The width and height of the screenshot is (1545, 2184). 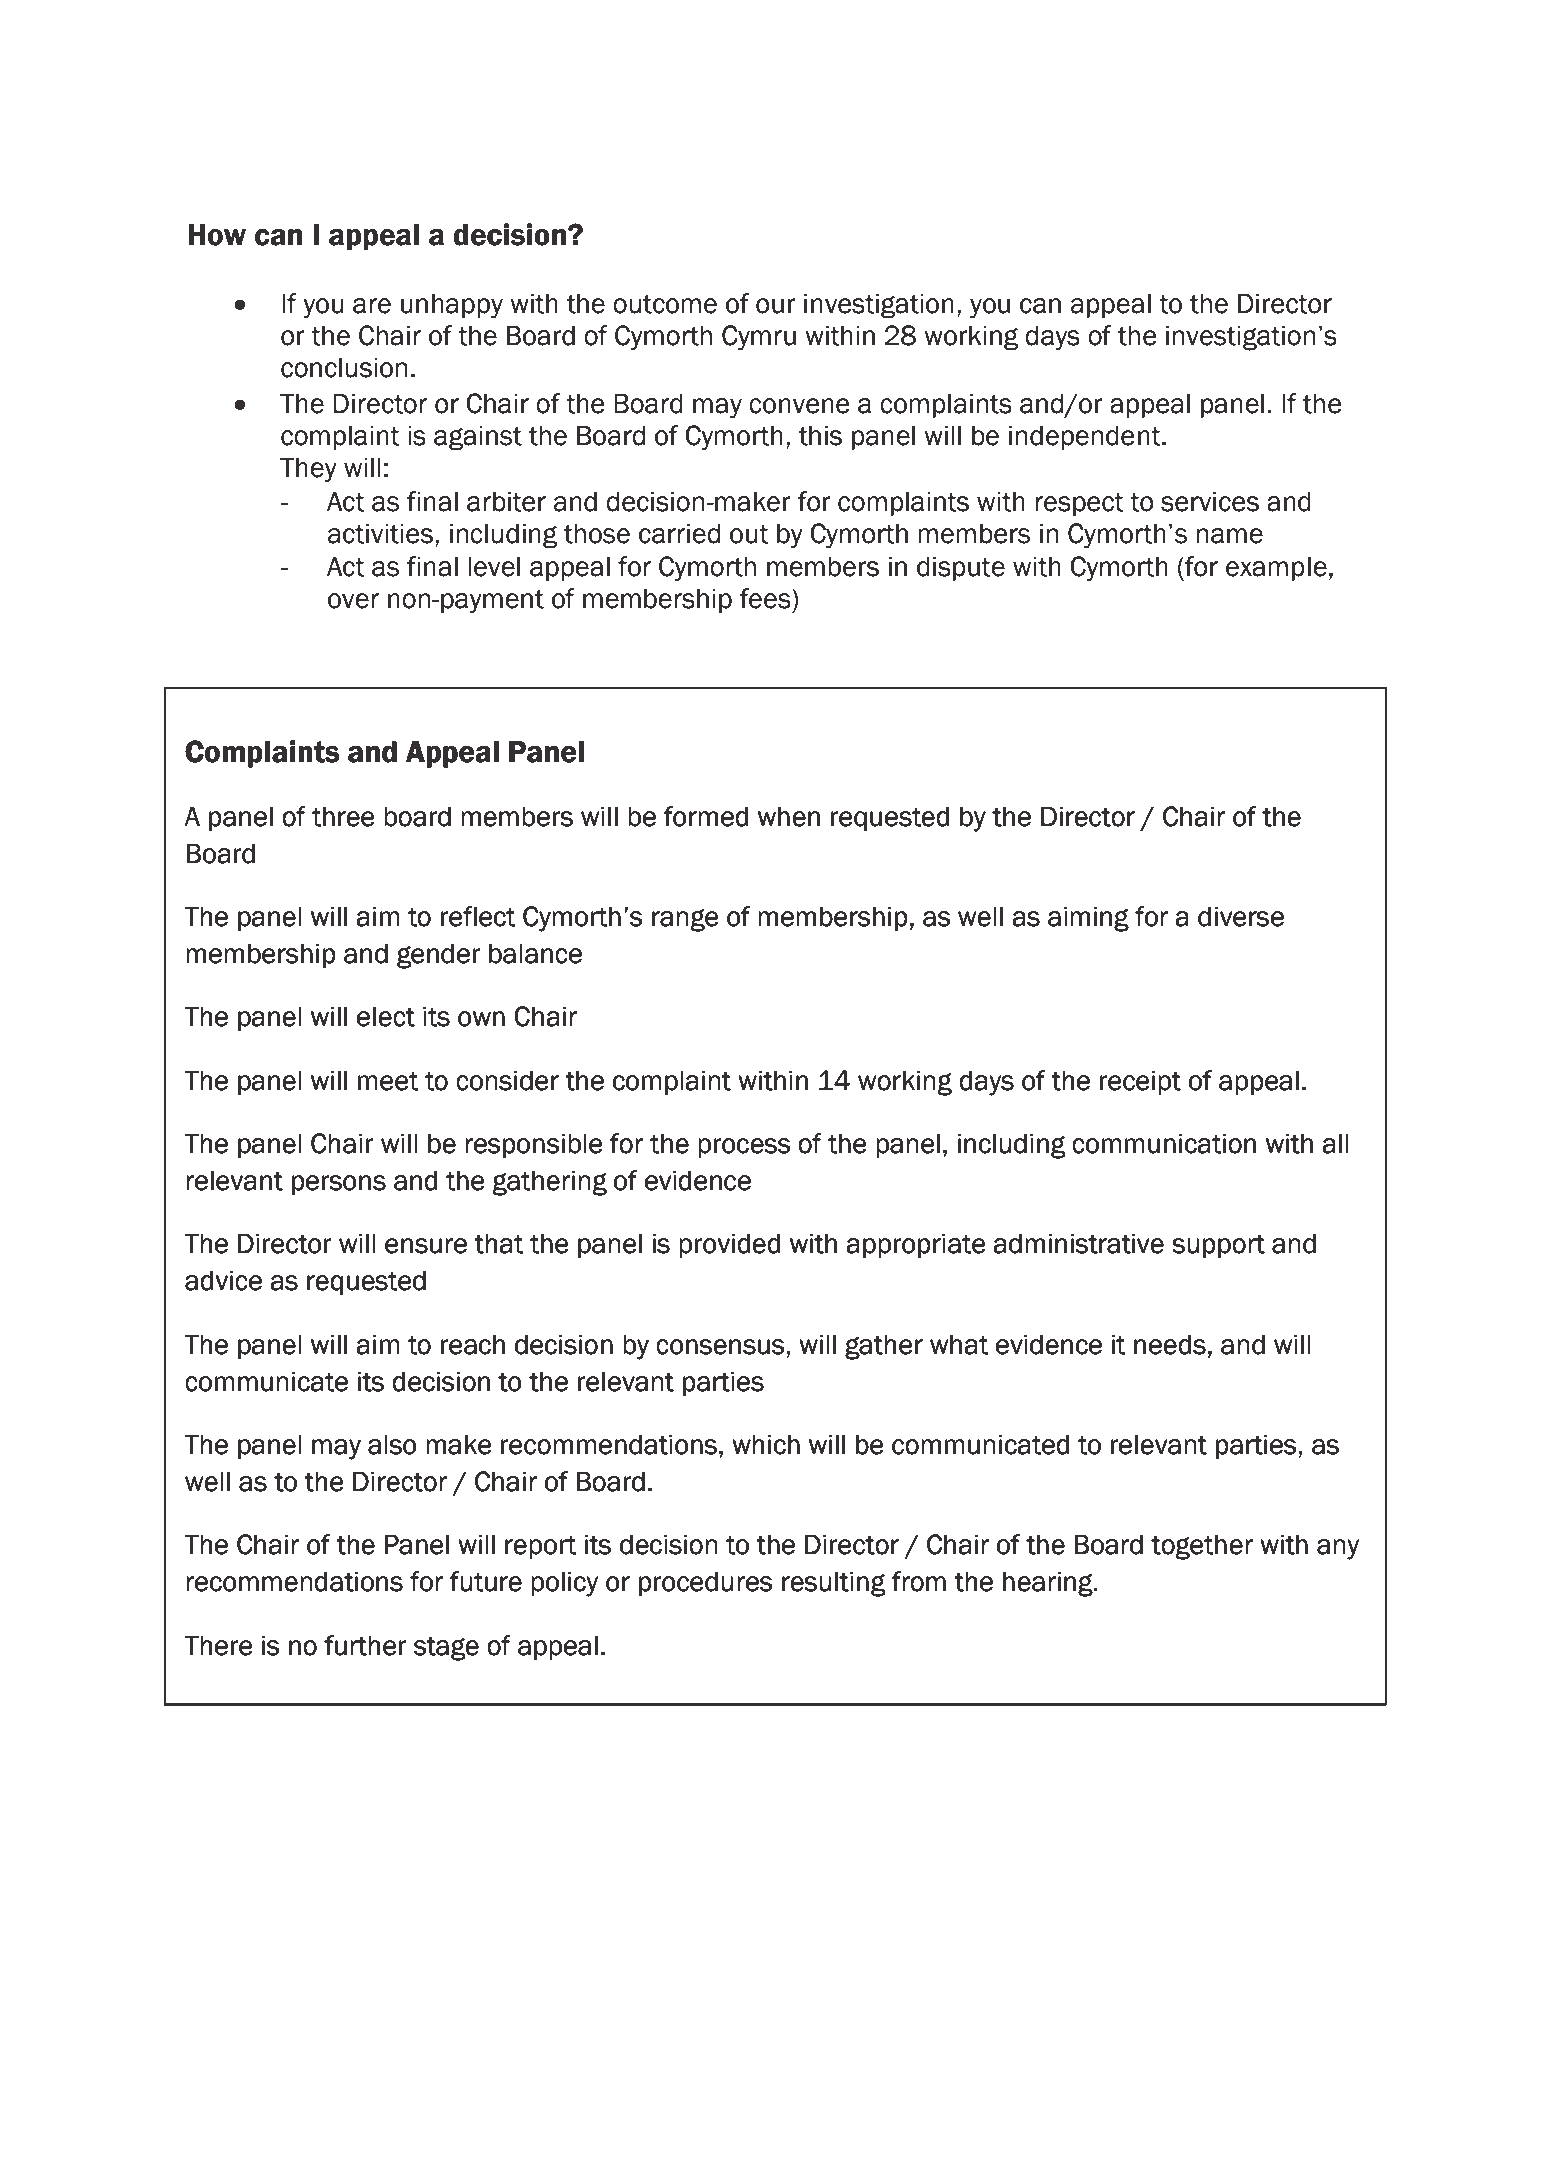 I want to click on provided, so click(x=729, y=1245).
